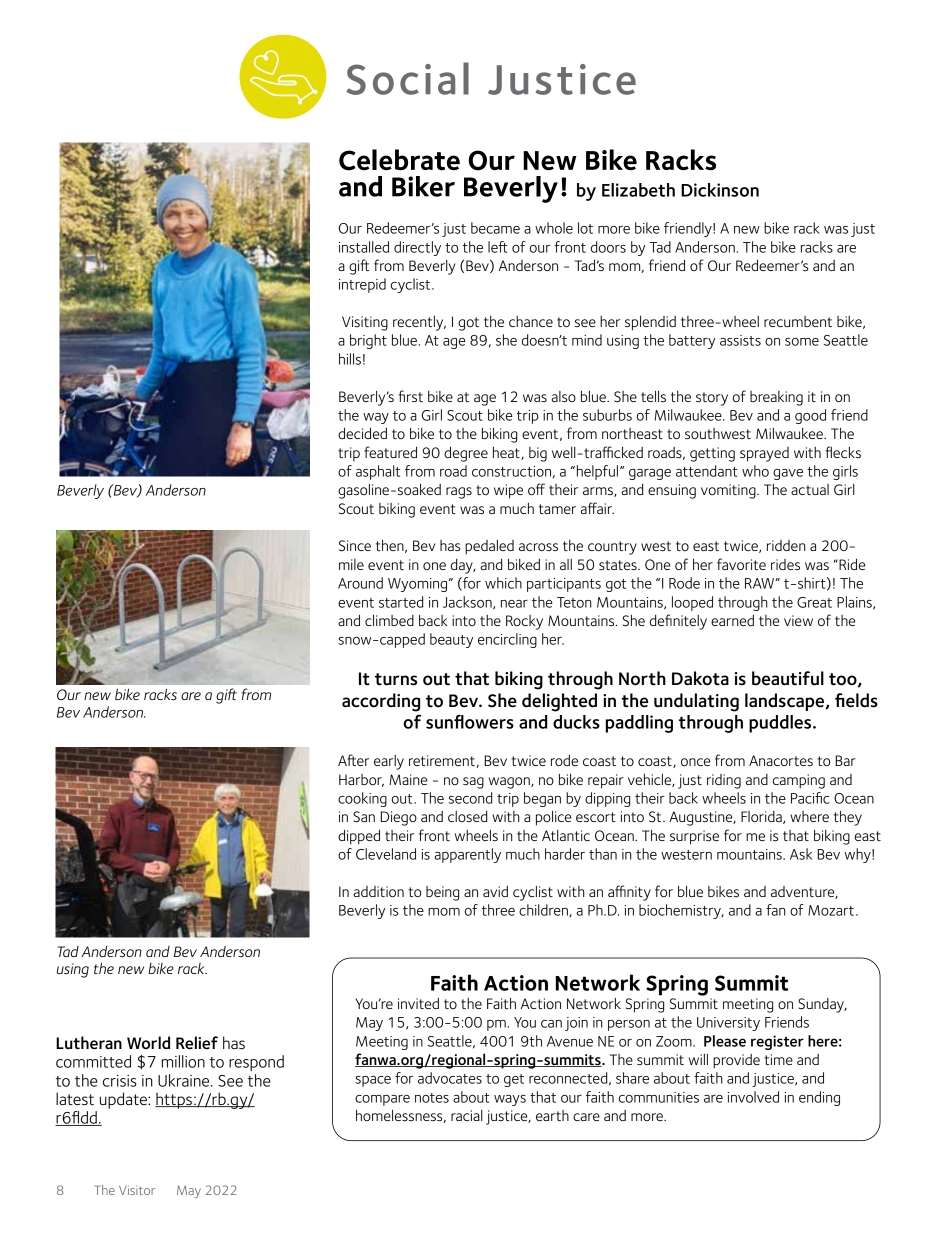 The image size is (952, 1233). What do you see at coordinates (360, 583) in the image?
I see `Around` at bounding box center [360, 583].
